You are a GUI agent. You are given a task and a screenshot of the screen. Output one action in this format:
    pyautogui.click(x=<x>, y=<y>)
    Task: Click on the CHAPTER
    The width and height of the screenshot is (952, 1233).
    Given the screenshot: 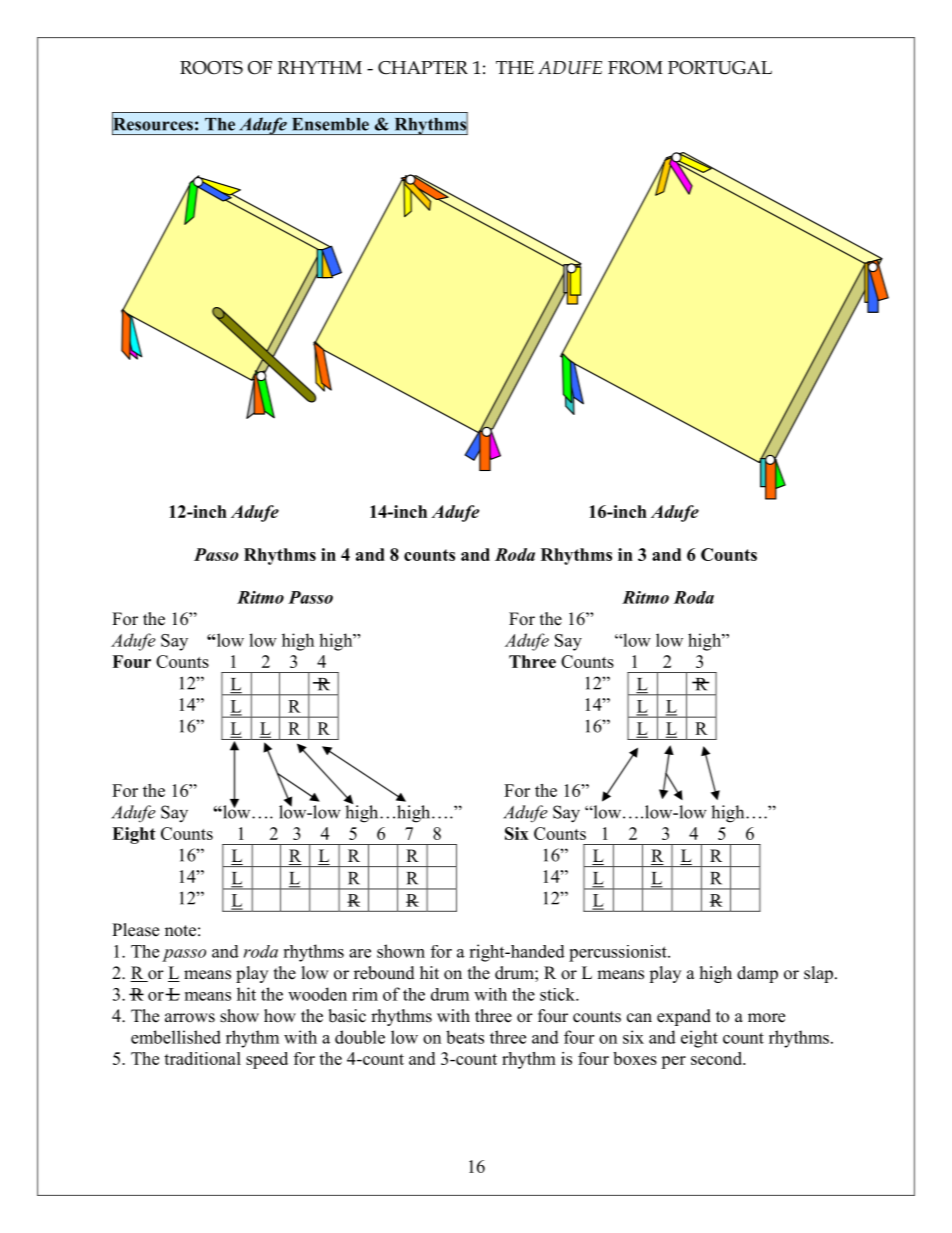 What is the action you would take?
    pyautogui.click(x=423, y=68)
